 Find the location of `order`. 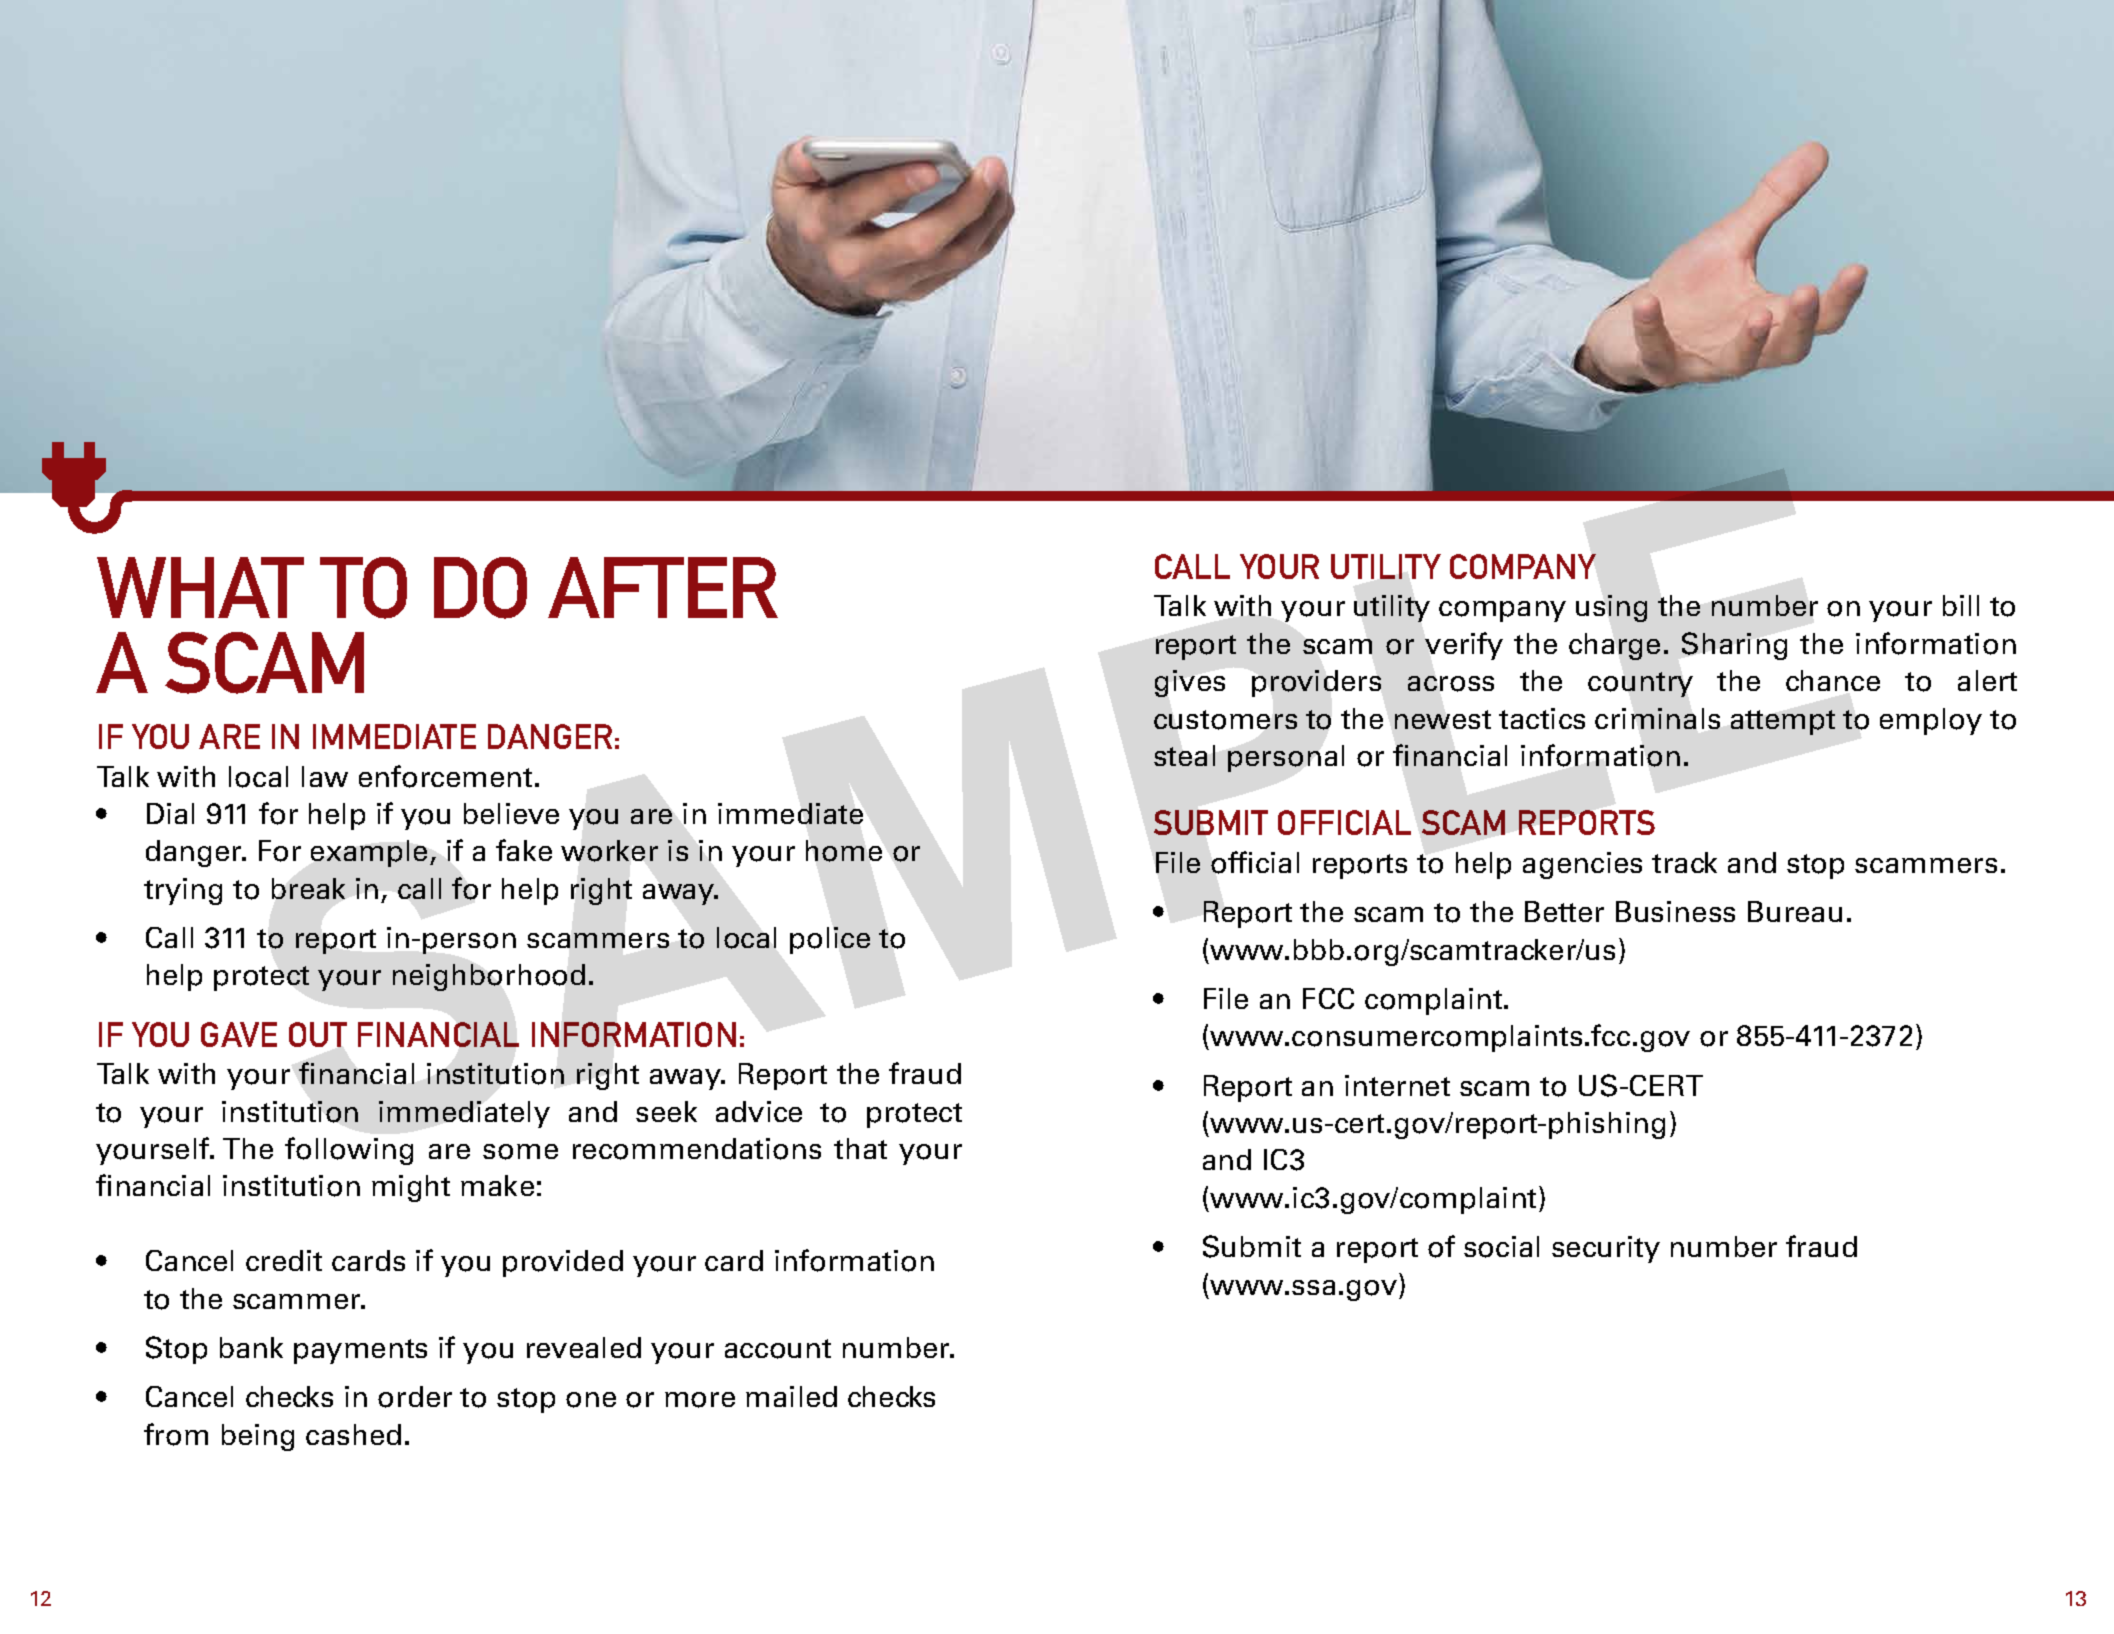

order is located at coordinates (415, 1397).
